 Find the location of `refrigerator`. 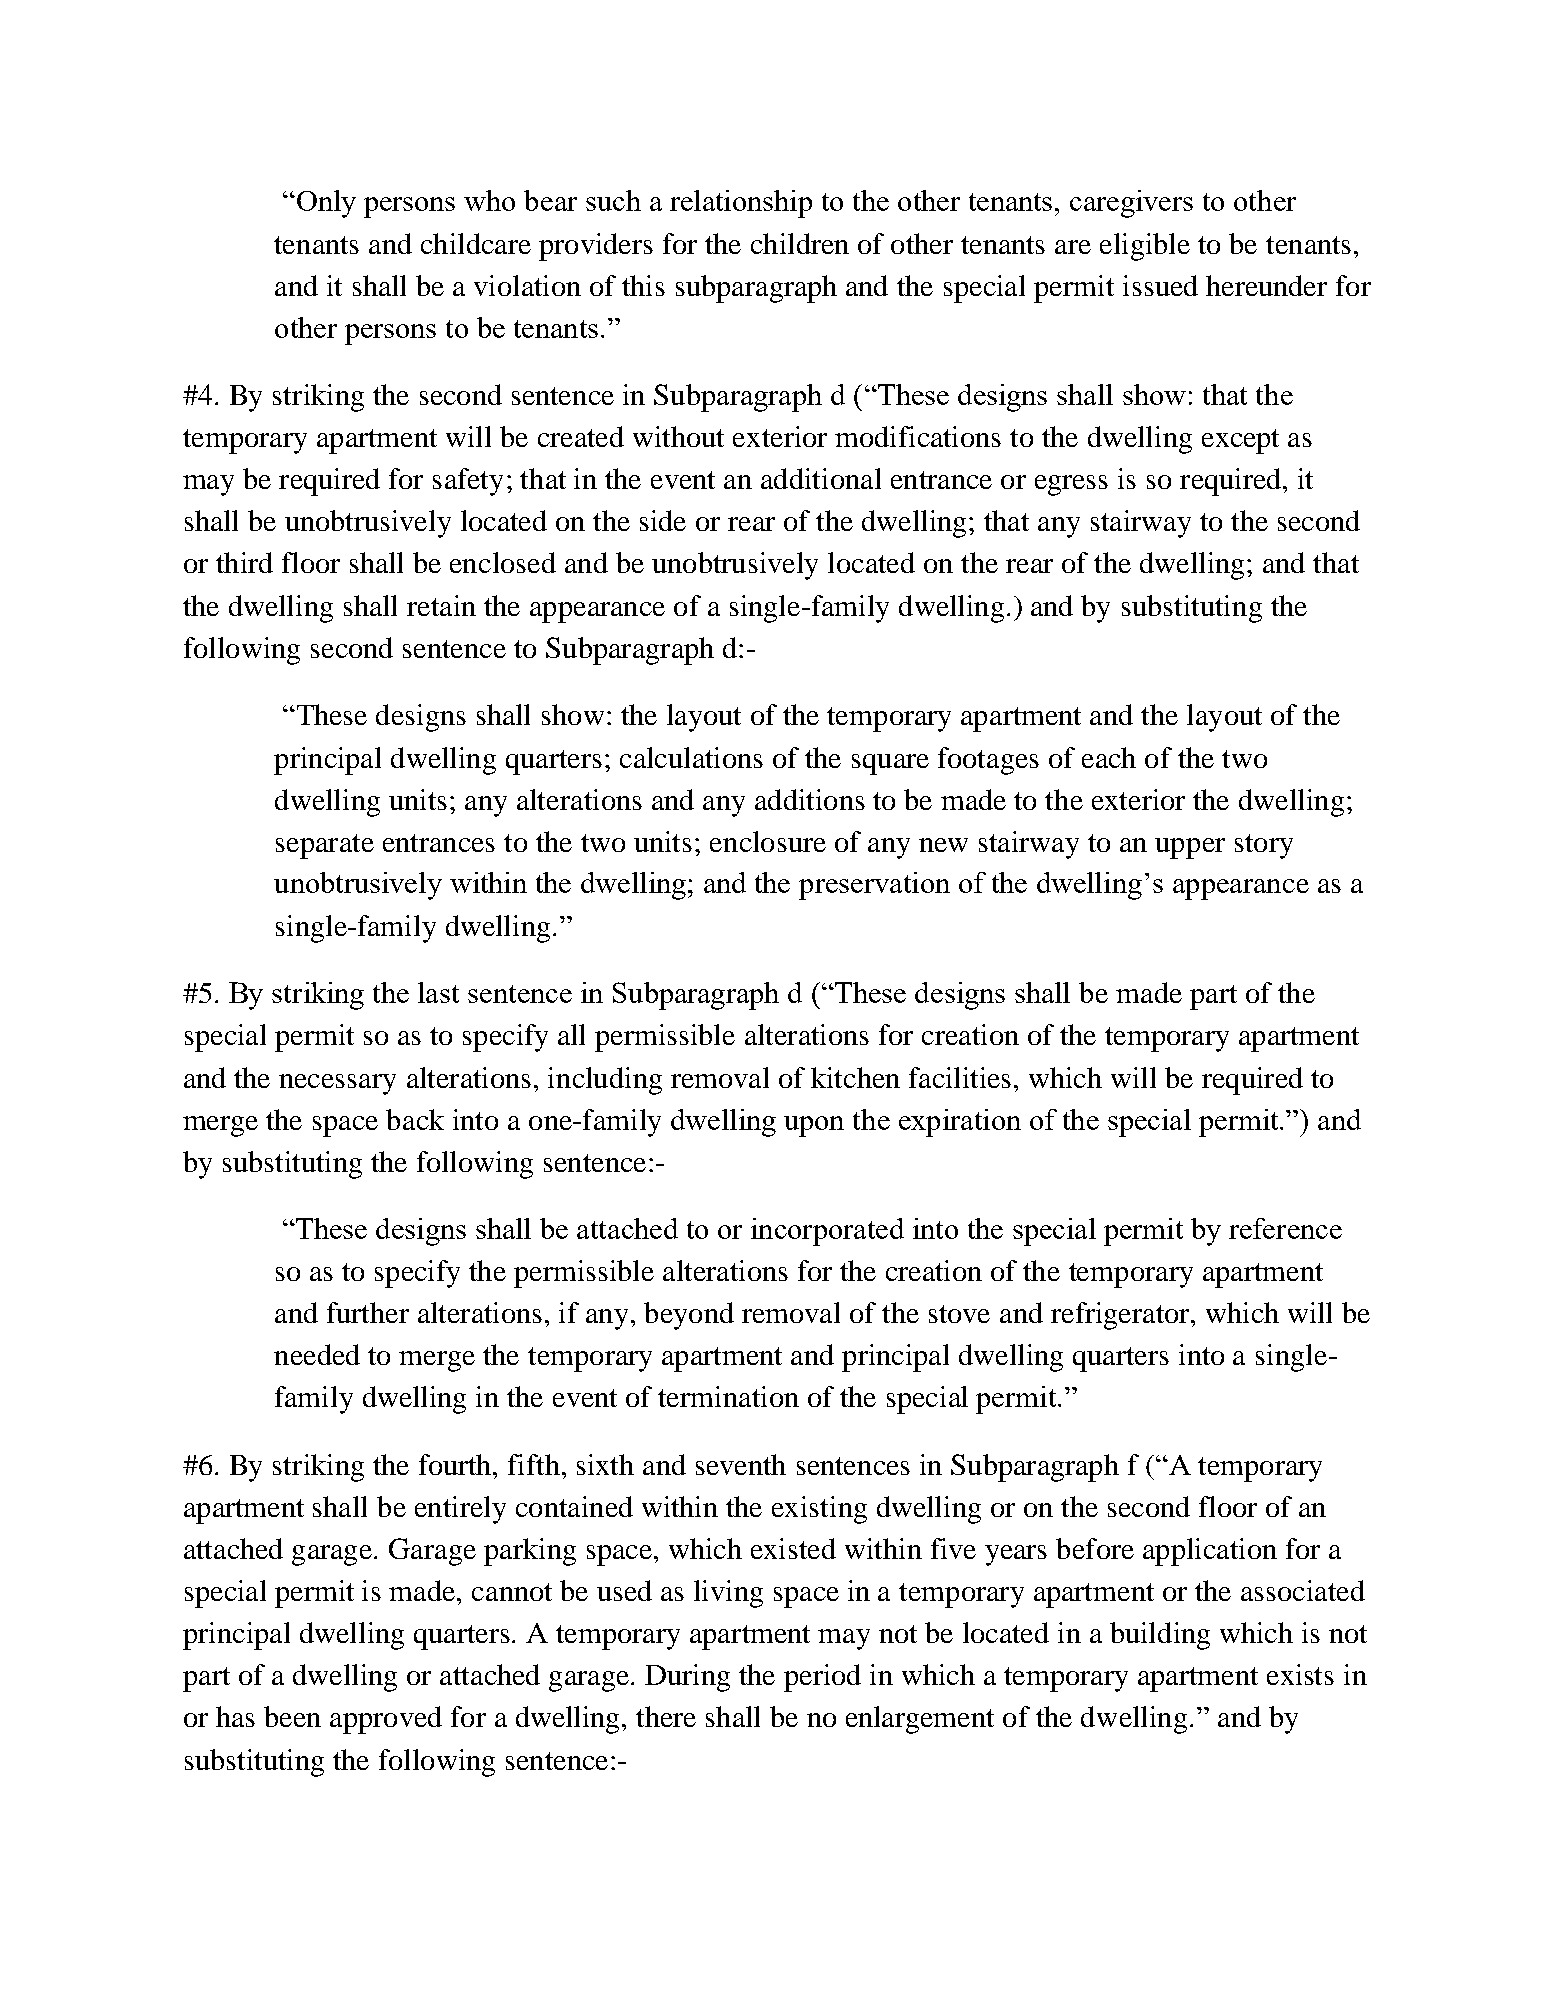

refrigerator is located at coordinates (1121, 1316).
